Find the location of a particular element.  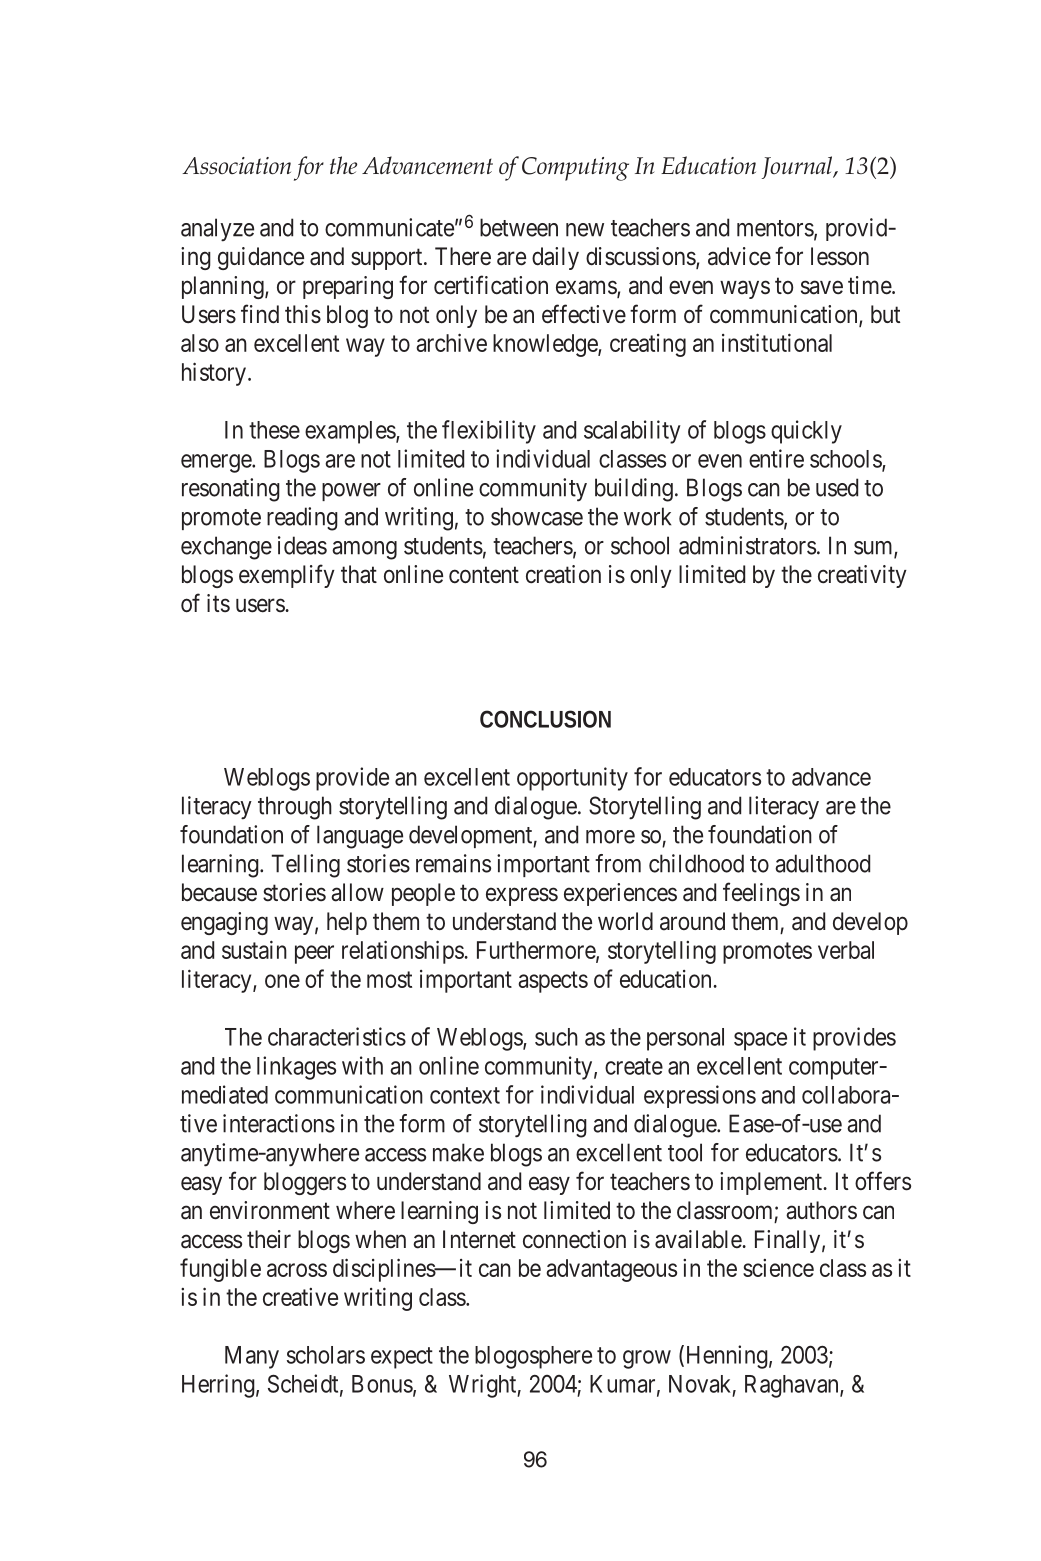

verbal is located at coordinates (846, 950).
